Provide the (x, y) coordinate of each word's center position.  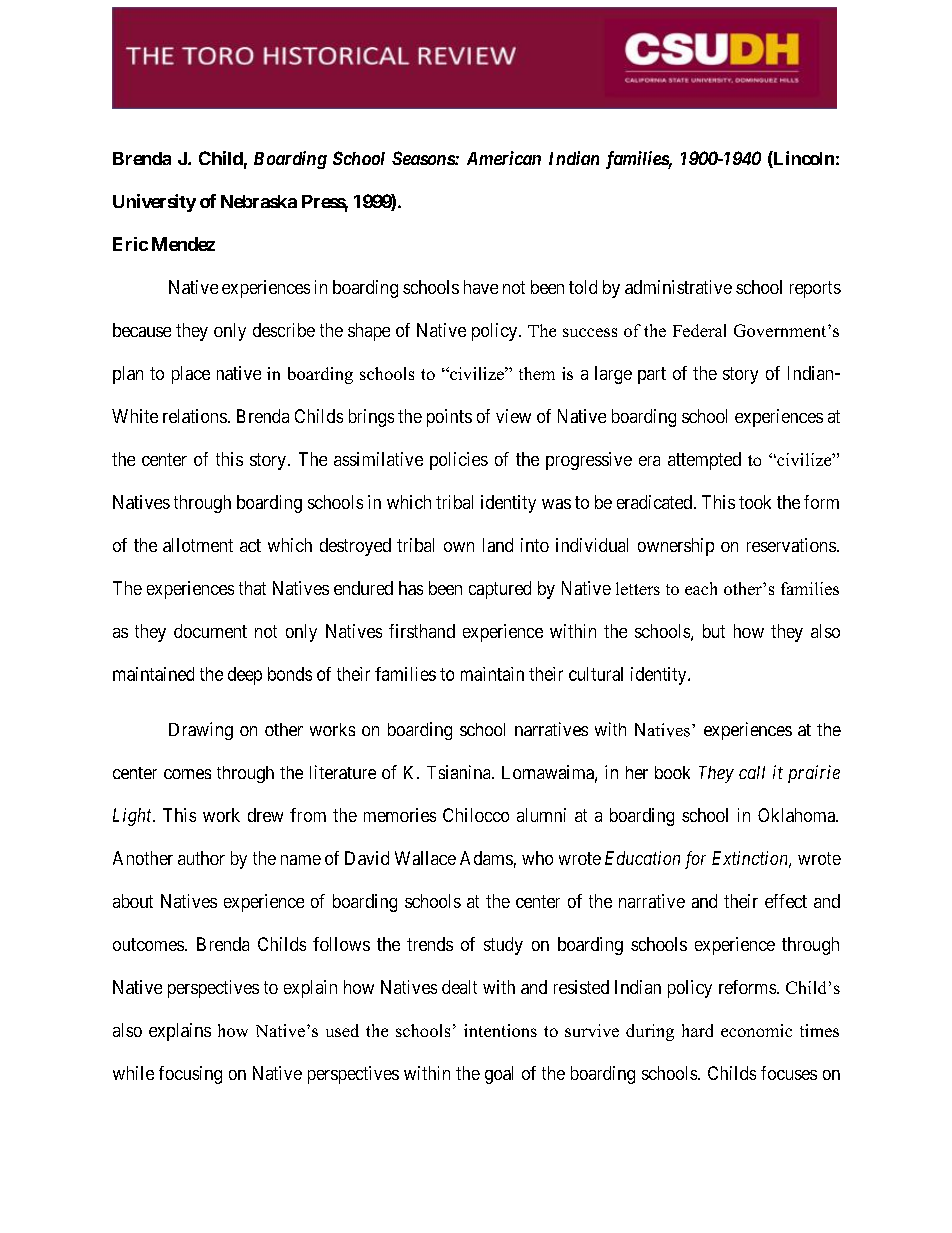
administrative (678, 287)
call (752, 772)
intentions (500, 1030)
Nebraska (259, 201)
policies (459, 461)
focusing (190, 1075)
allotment (198, 545)
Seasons (424, 158)
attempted (704, 461)
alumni (541, 815)
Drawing (201, 731)
